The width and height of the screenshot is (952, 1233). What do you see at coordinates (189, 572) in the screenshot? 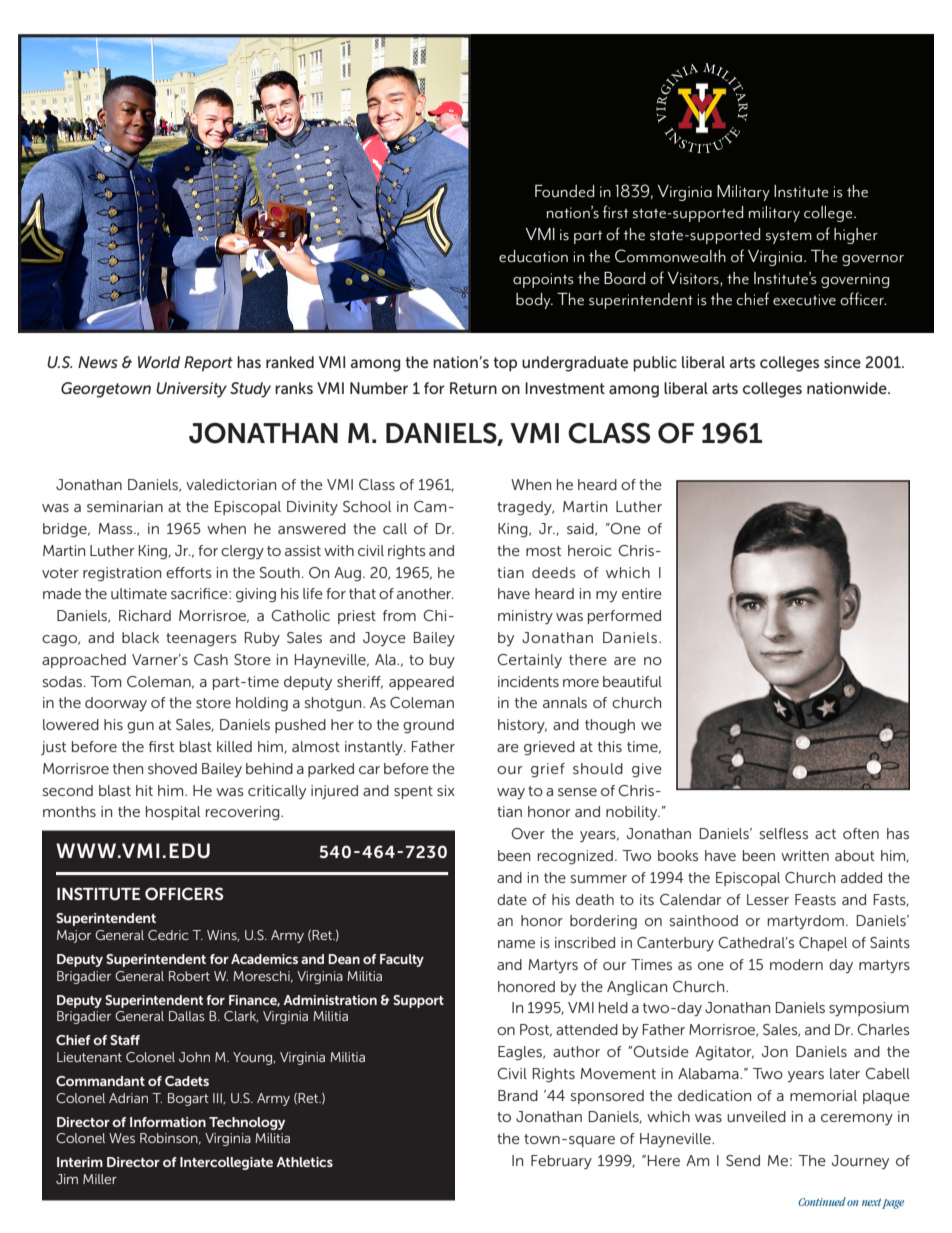
I see `efforts` at bounding box center [189, 572].
